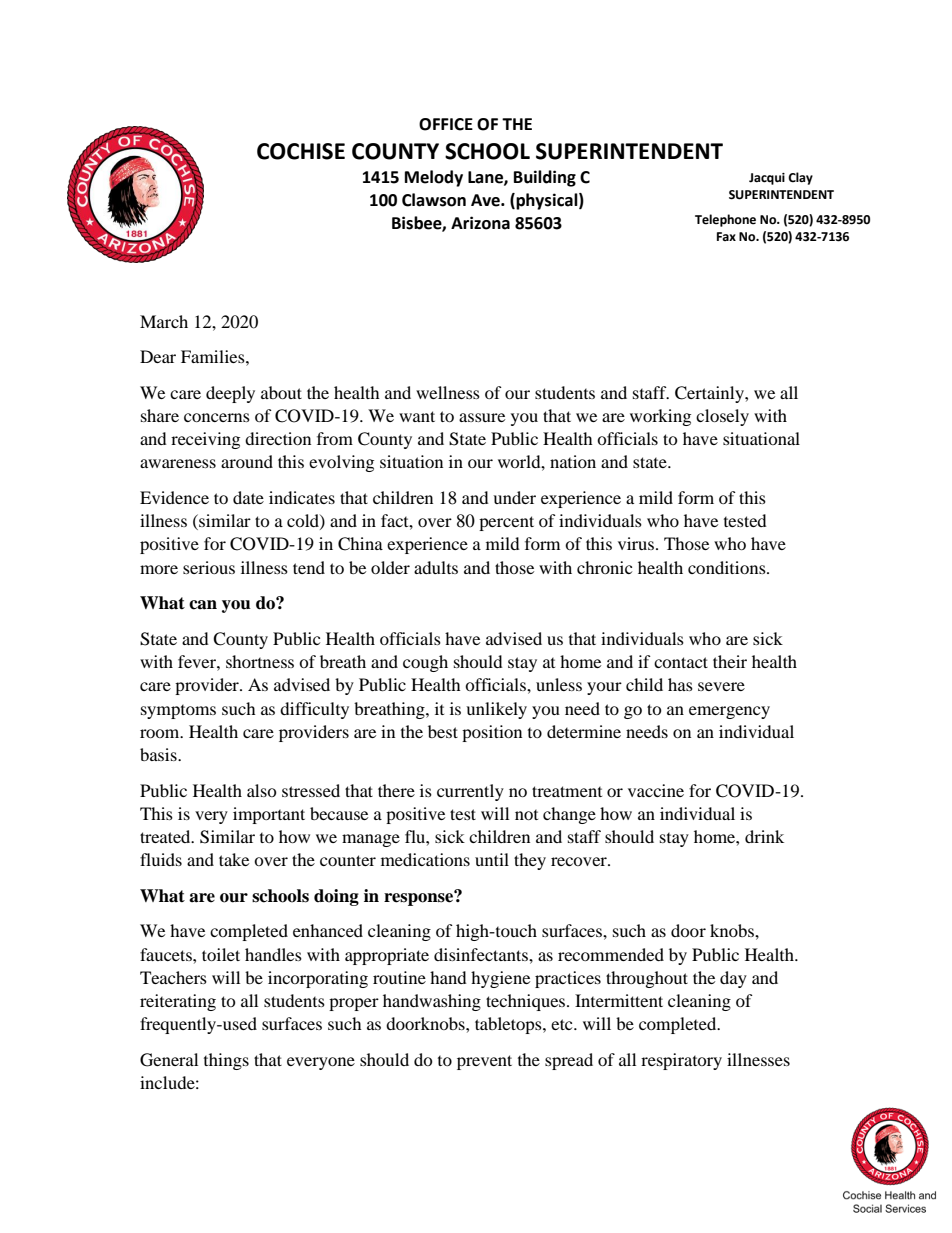 This screenshot has height=1233, width=952. What do you see at coordinates (226, 1061) in the screenshot?
I see `things` at bounding box center [226, 1061].
